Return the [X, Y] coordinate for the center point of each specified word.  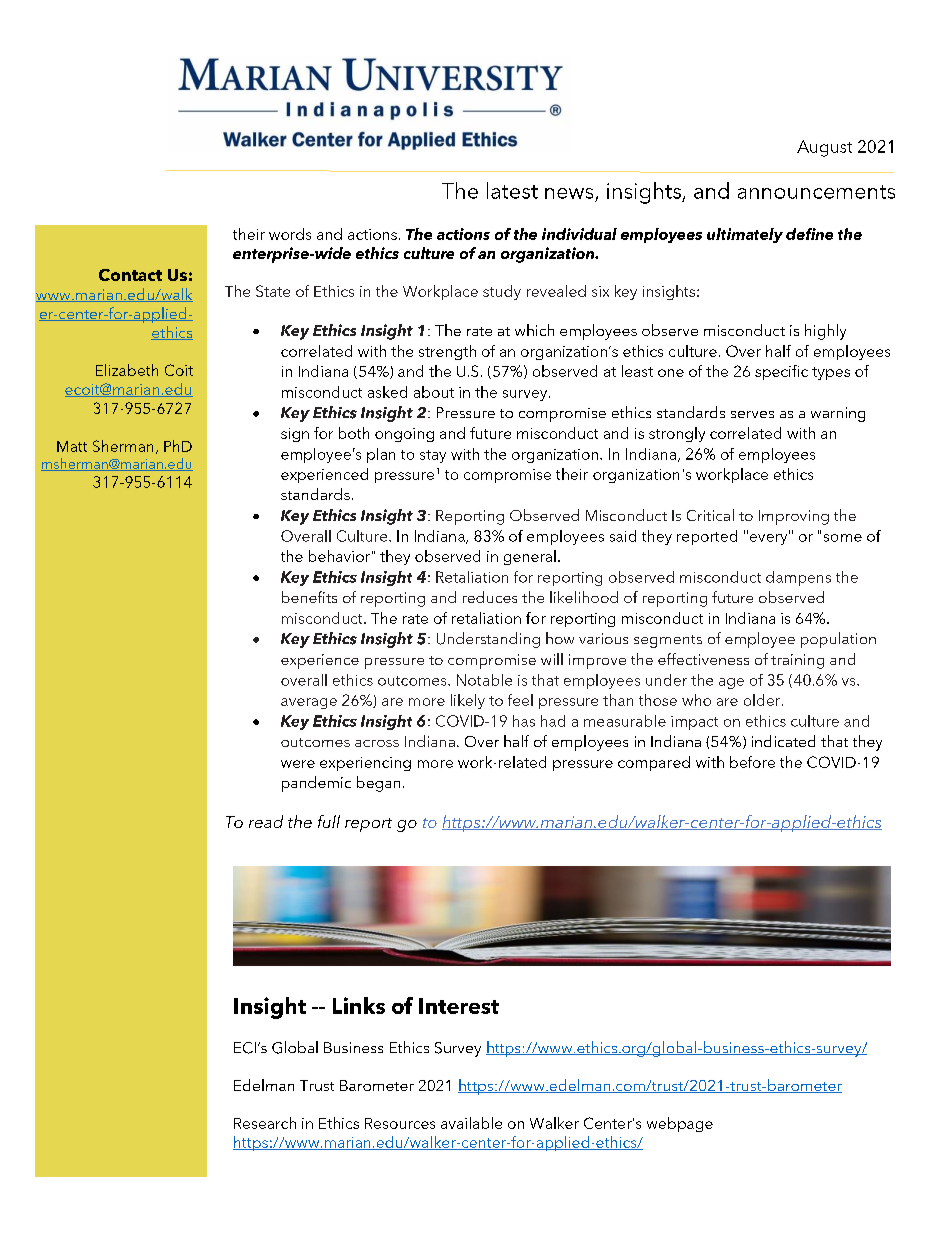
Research [265, 1123]
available [471, 1123]
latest [512, 190]
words [290, 234]
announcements [816, 192]
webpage [680, 1124]
